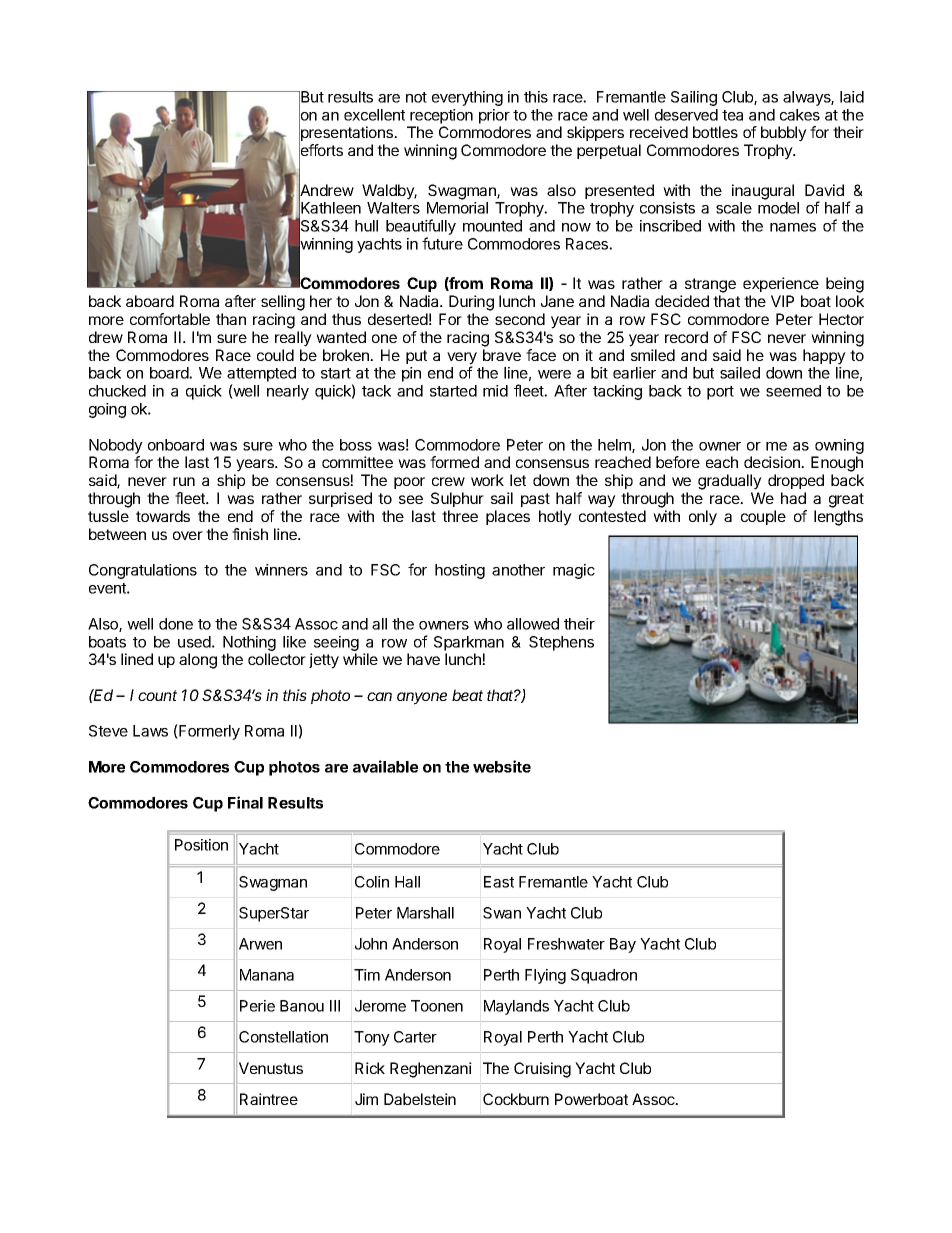 The width and height of the screenshot is (952, 1233). I want to click on Sulphur, so click(457, 499).
